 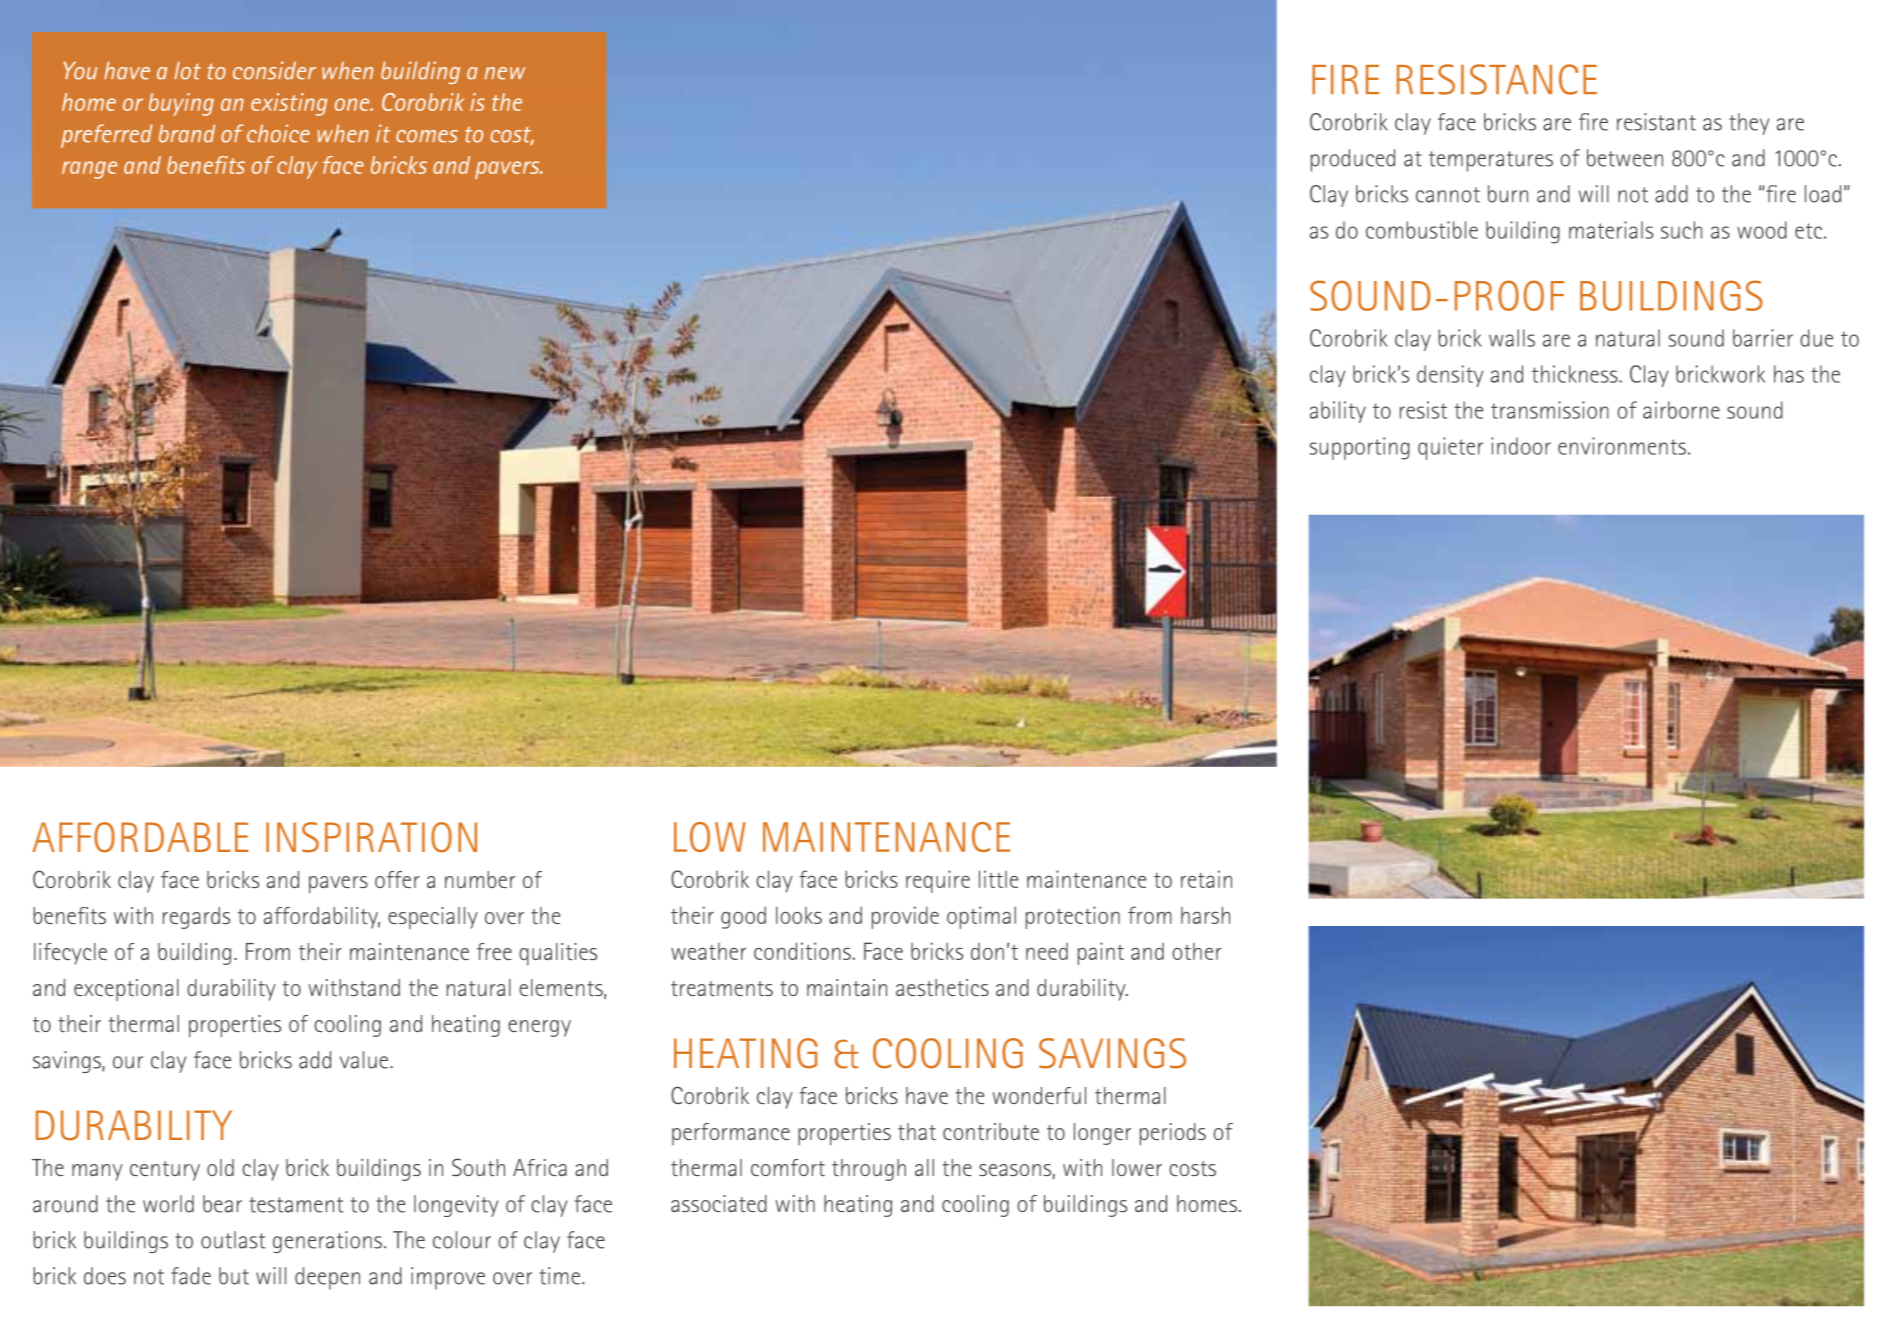 What do you see at coordinates (998, 879) in the screenshot?
I see `little` at bounding box center [998, 879].
